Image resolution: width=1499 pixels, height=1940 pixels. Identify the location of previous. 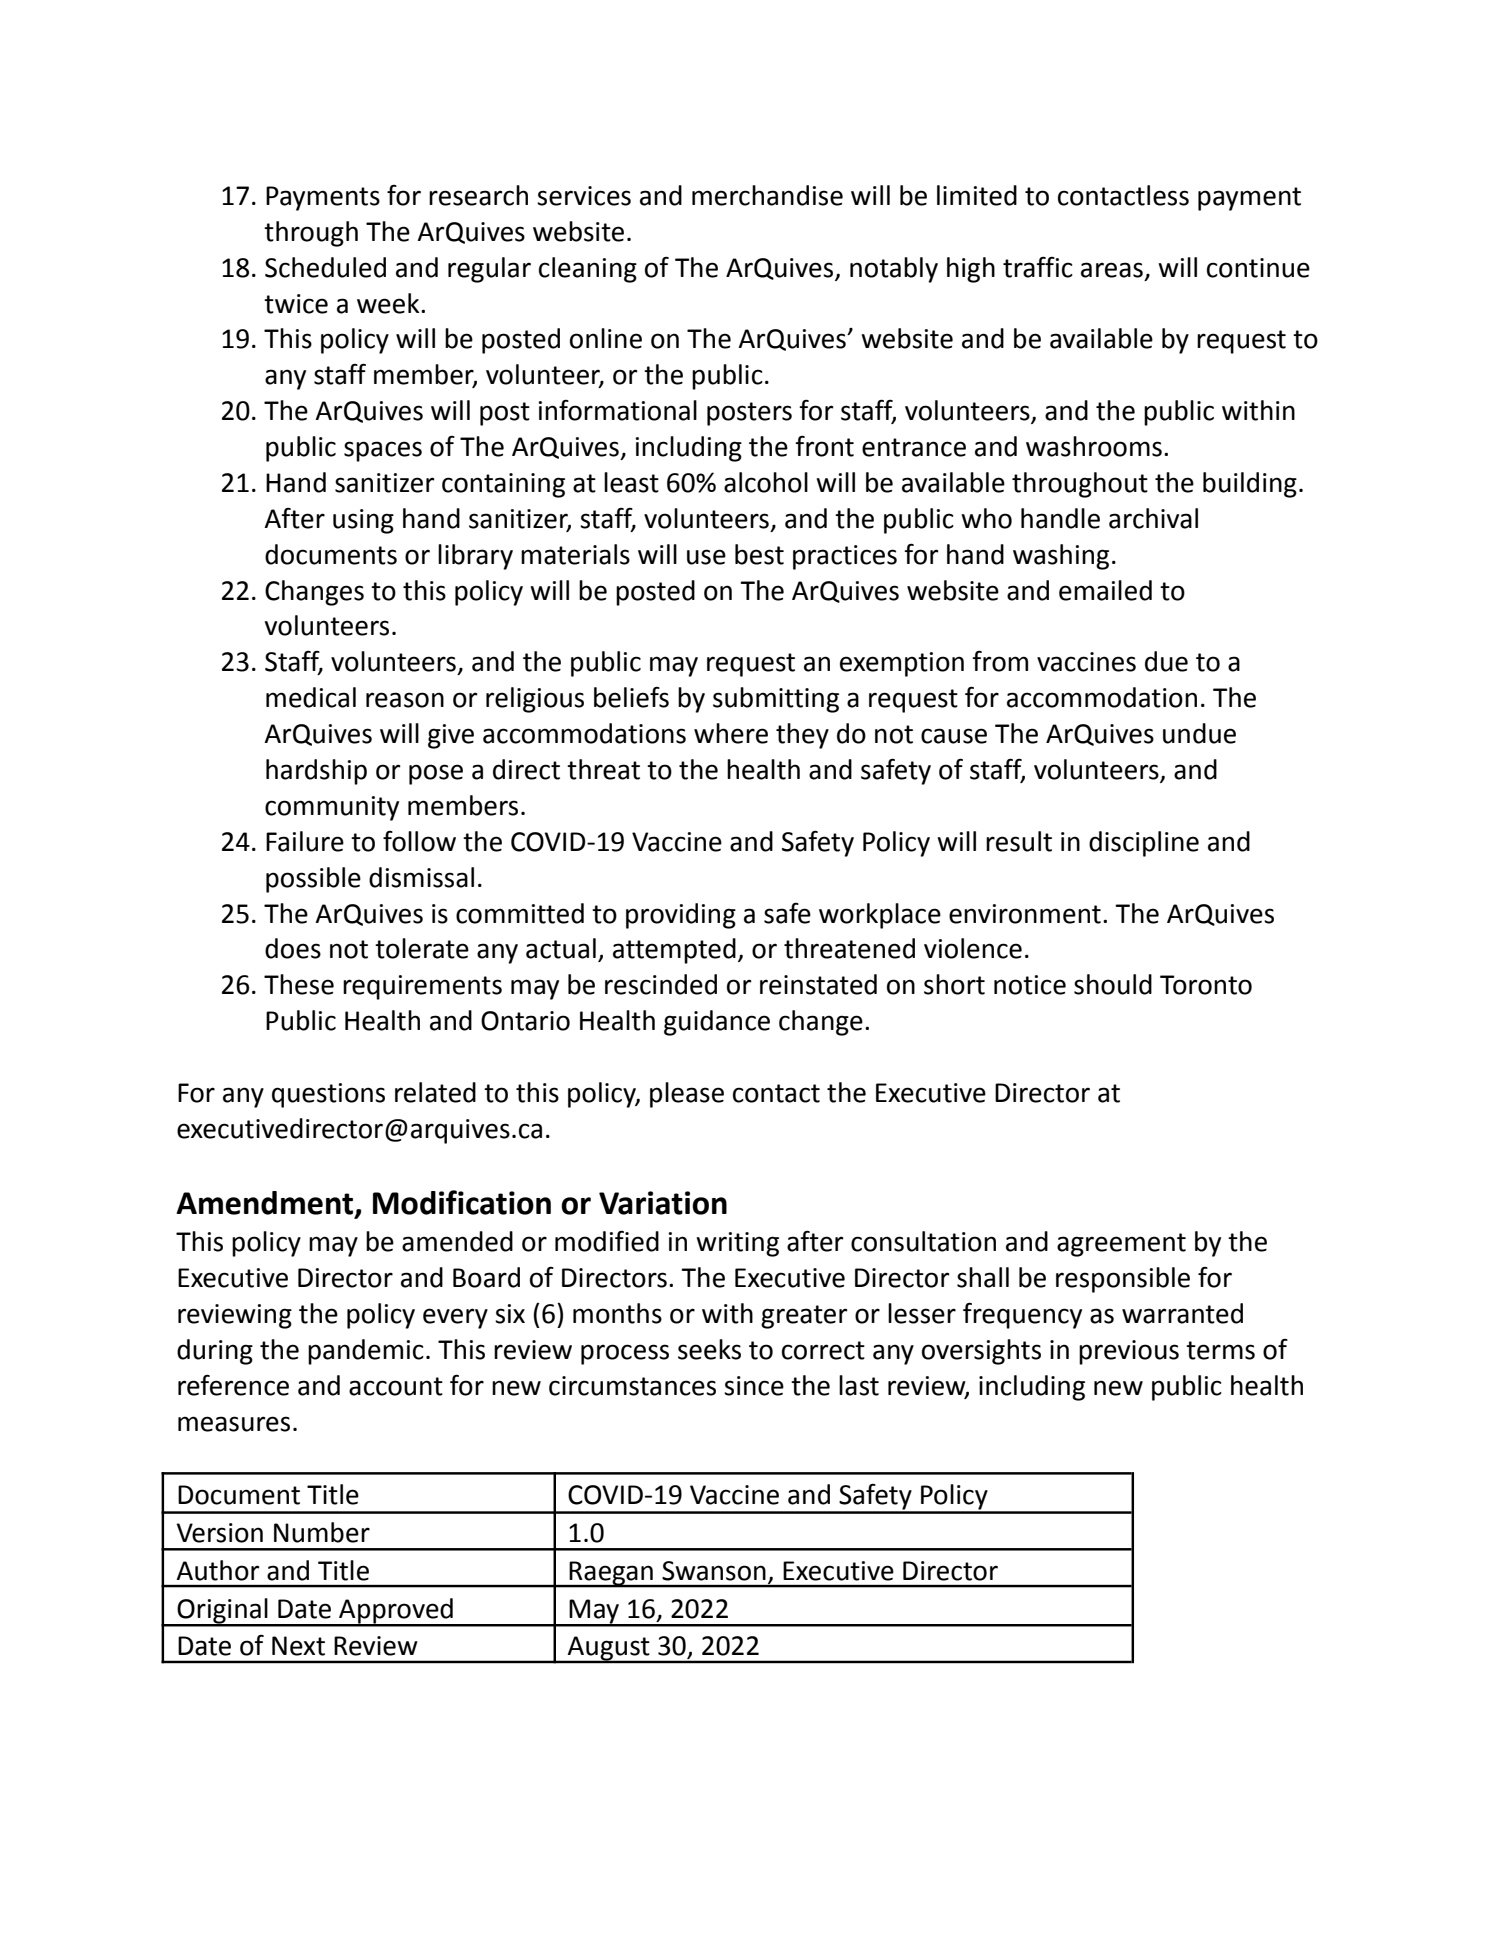
(1129, 1352).
